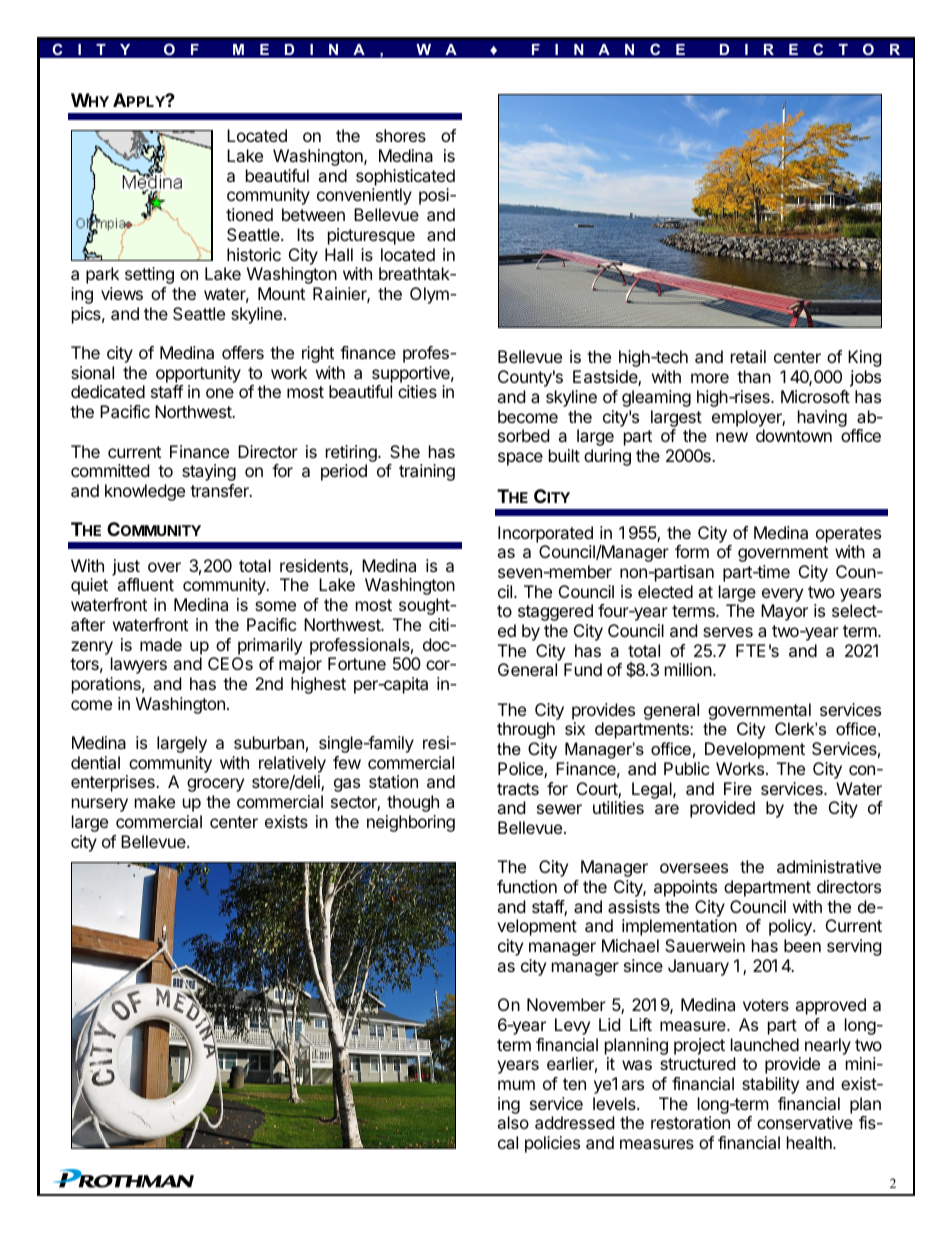 The image size is (952, 1233). Describe the element at coordinates (748, 356) in the screenshot. I see `retail` at that location.
